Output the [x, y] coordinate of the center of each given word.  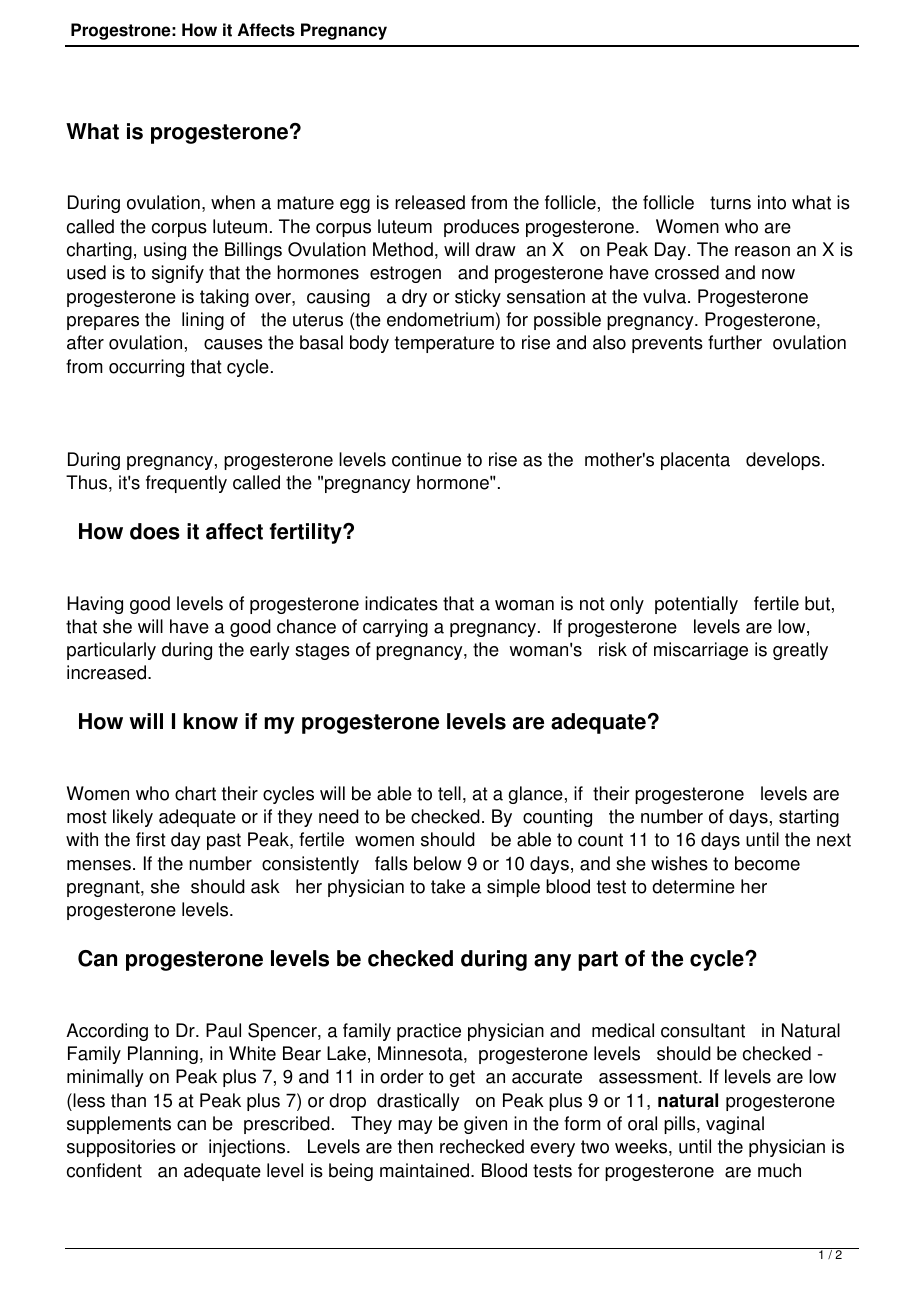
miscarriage [701, 651]
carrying [395, 628]
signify [178, 274]
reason [762, 251]
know [210, 721]
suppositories [121, 1148]
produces [481, 228]
